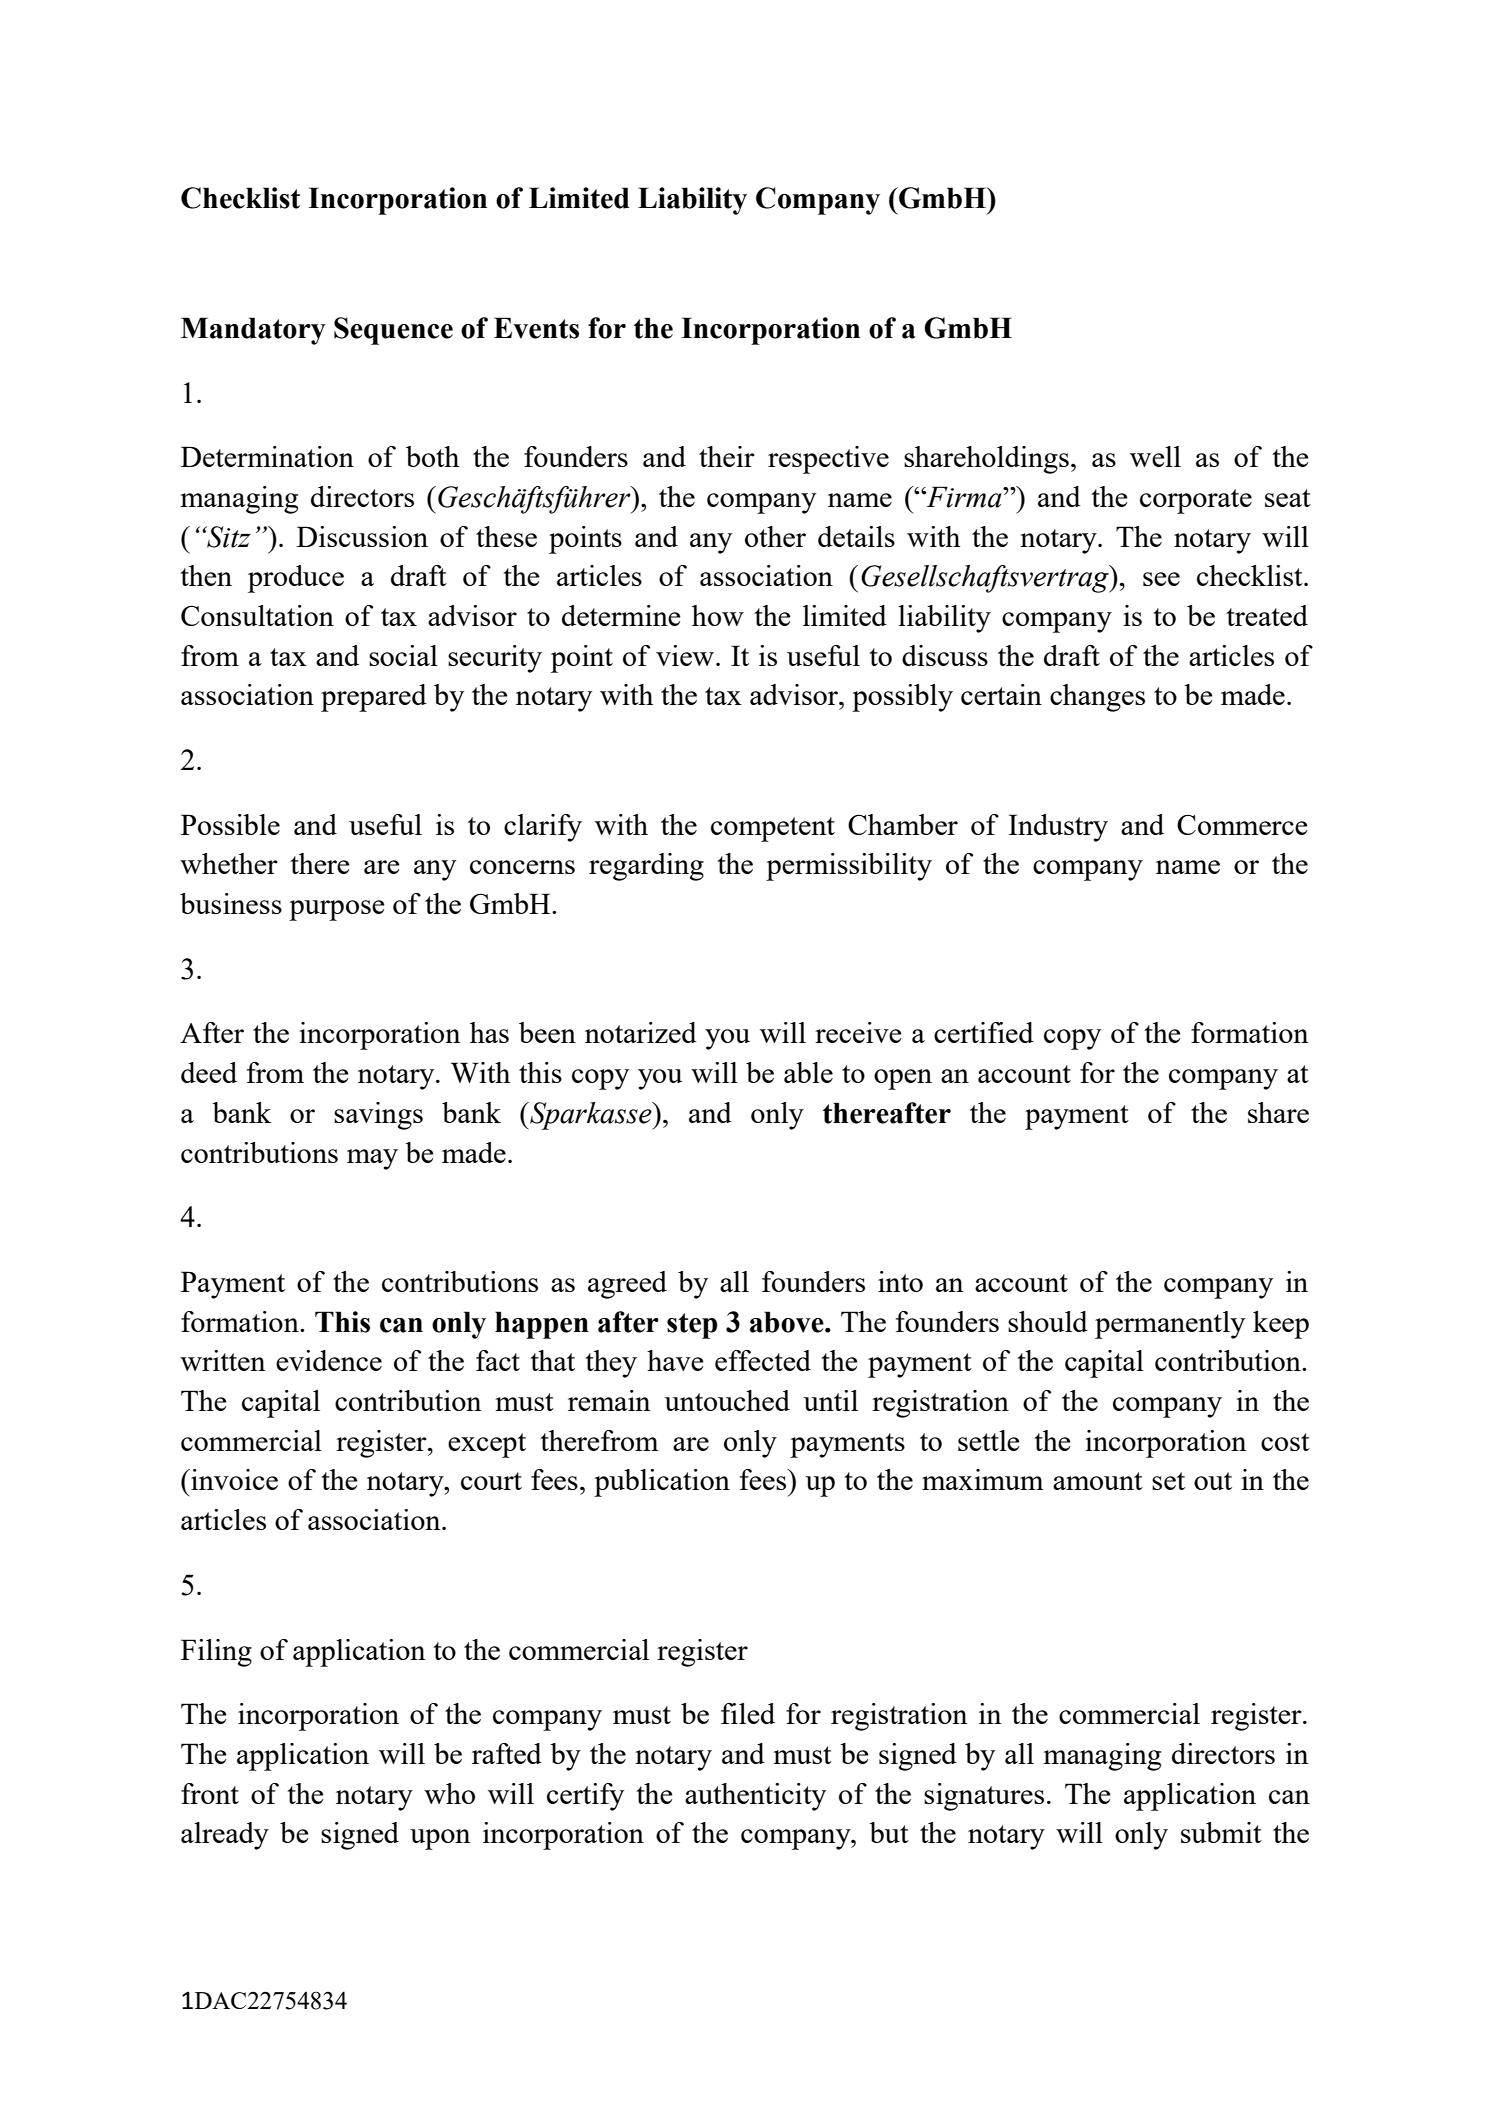  Describe the element at coordinates (773, 829) in the screenshot. I see `competent` at that location.
